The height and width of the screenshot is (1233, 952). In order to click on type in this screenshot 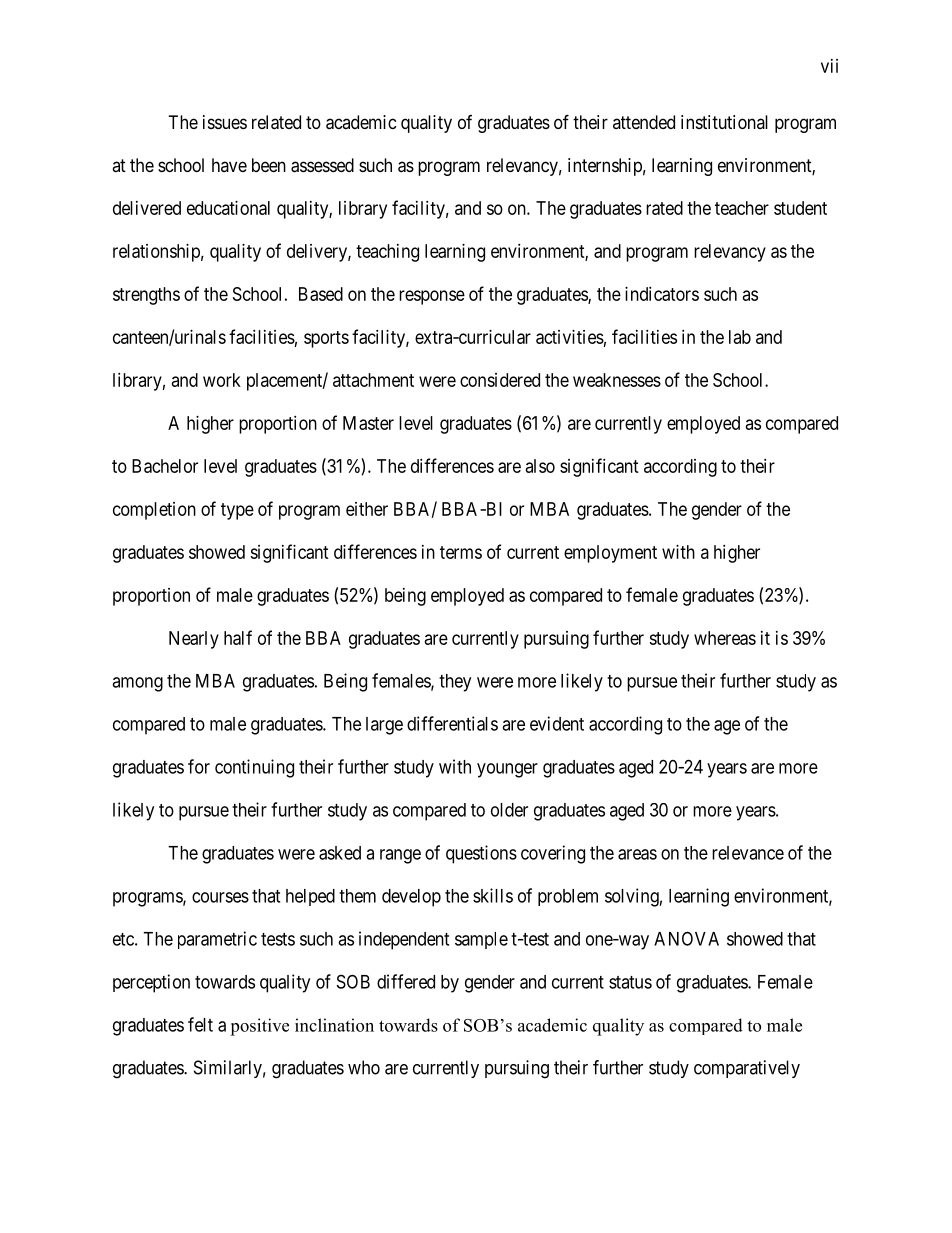, I will do `click(237, 511)`.
